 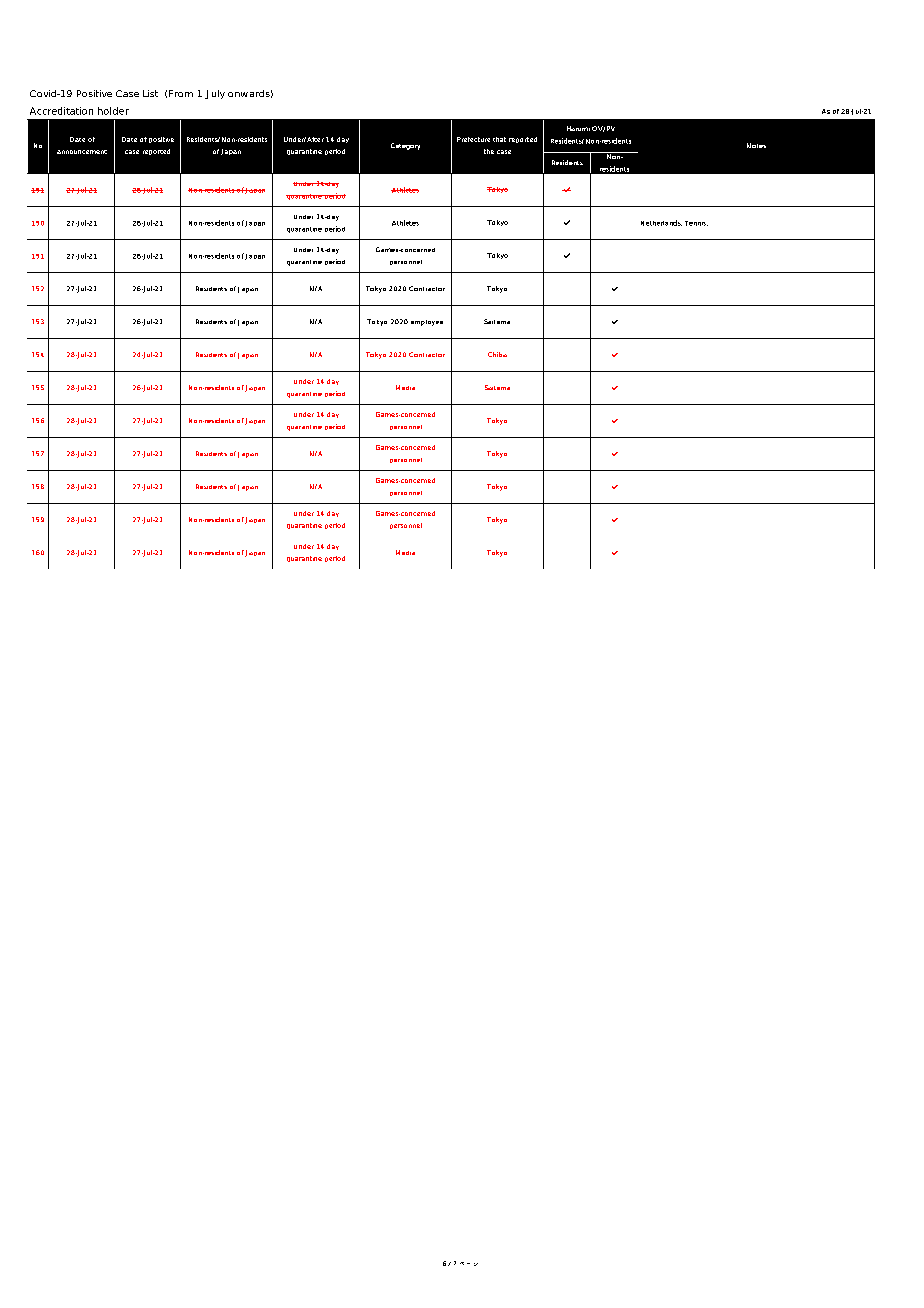 What do you see at coordinates (150, 93) in the screenshot?
I see `List` at bounding box center [150, 93].
